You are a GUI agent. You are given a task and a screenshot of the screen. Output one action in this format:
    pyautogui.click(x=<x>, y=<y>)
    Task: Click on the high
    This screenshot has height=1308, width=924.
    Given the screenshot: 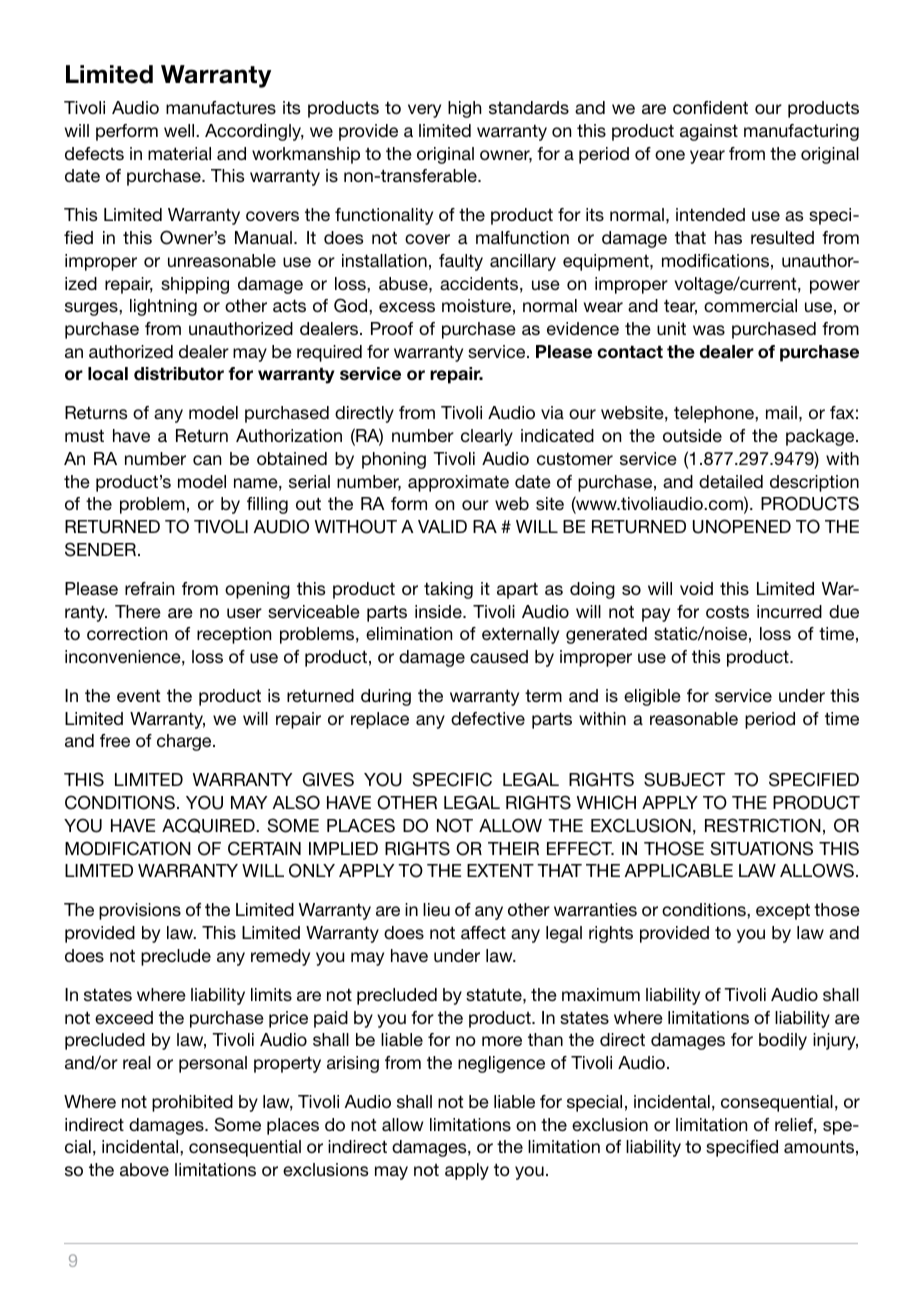 What is the action you would take?
    pyautogui.click(x=464, y=109)
